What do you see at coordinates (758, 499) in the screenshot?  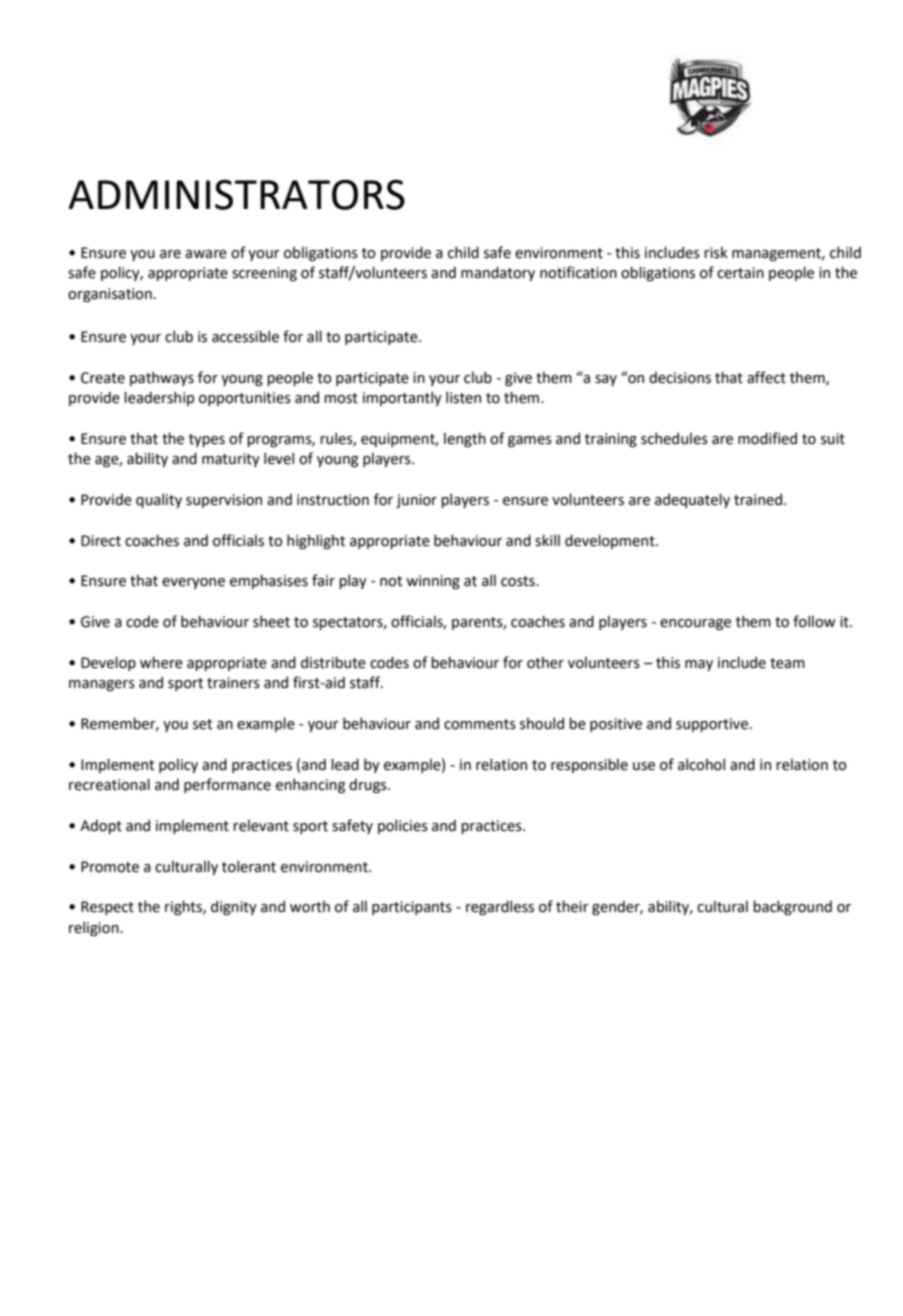 I see `trained` at bounding box center [758, 499].
